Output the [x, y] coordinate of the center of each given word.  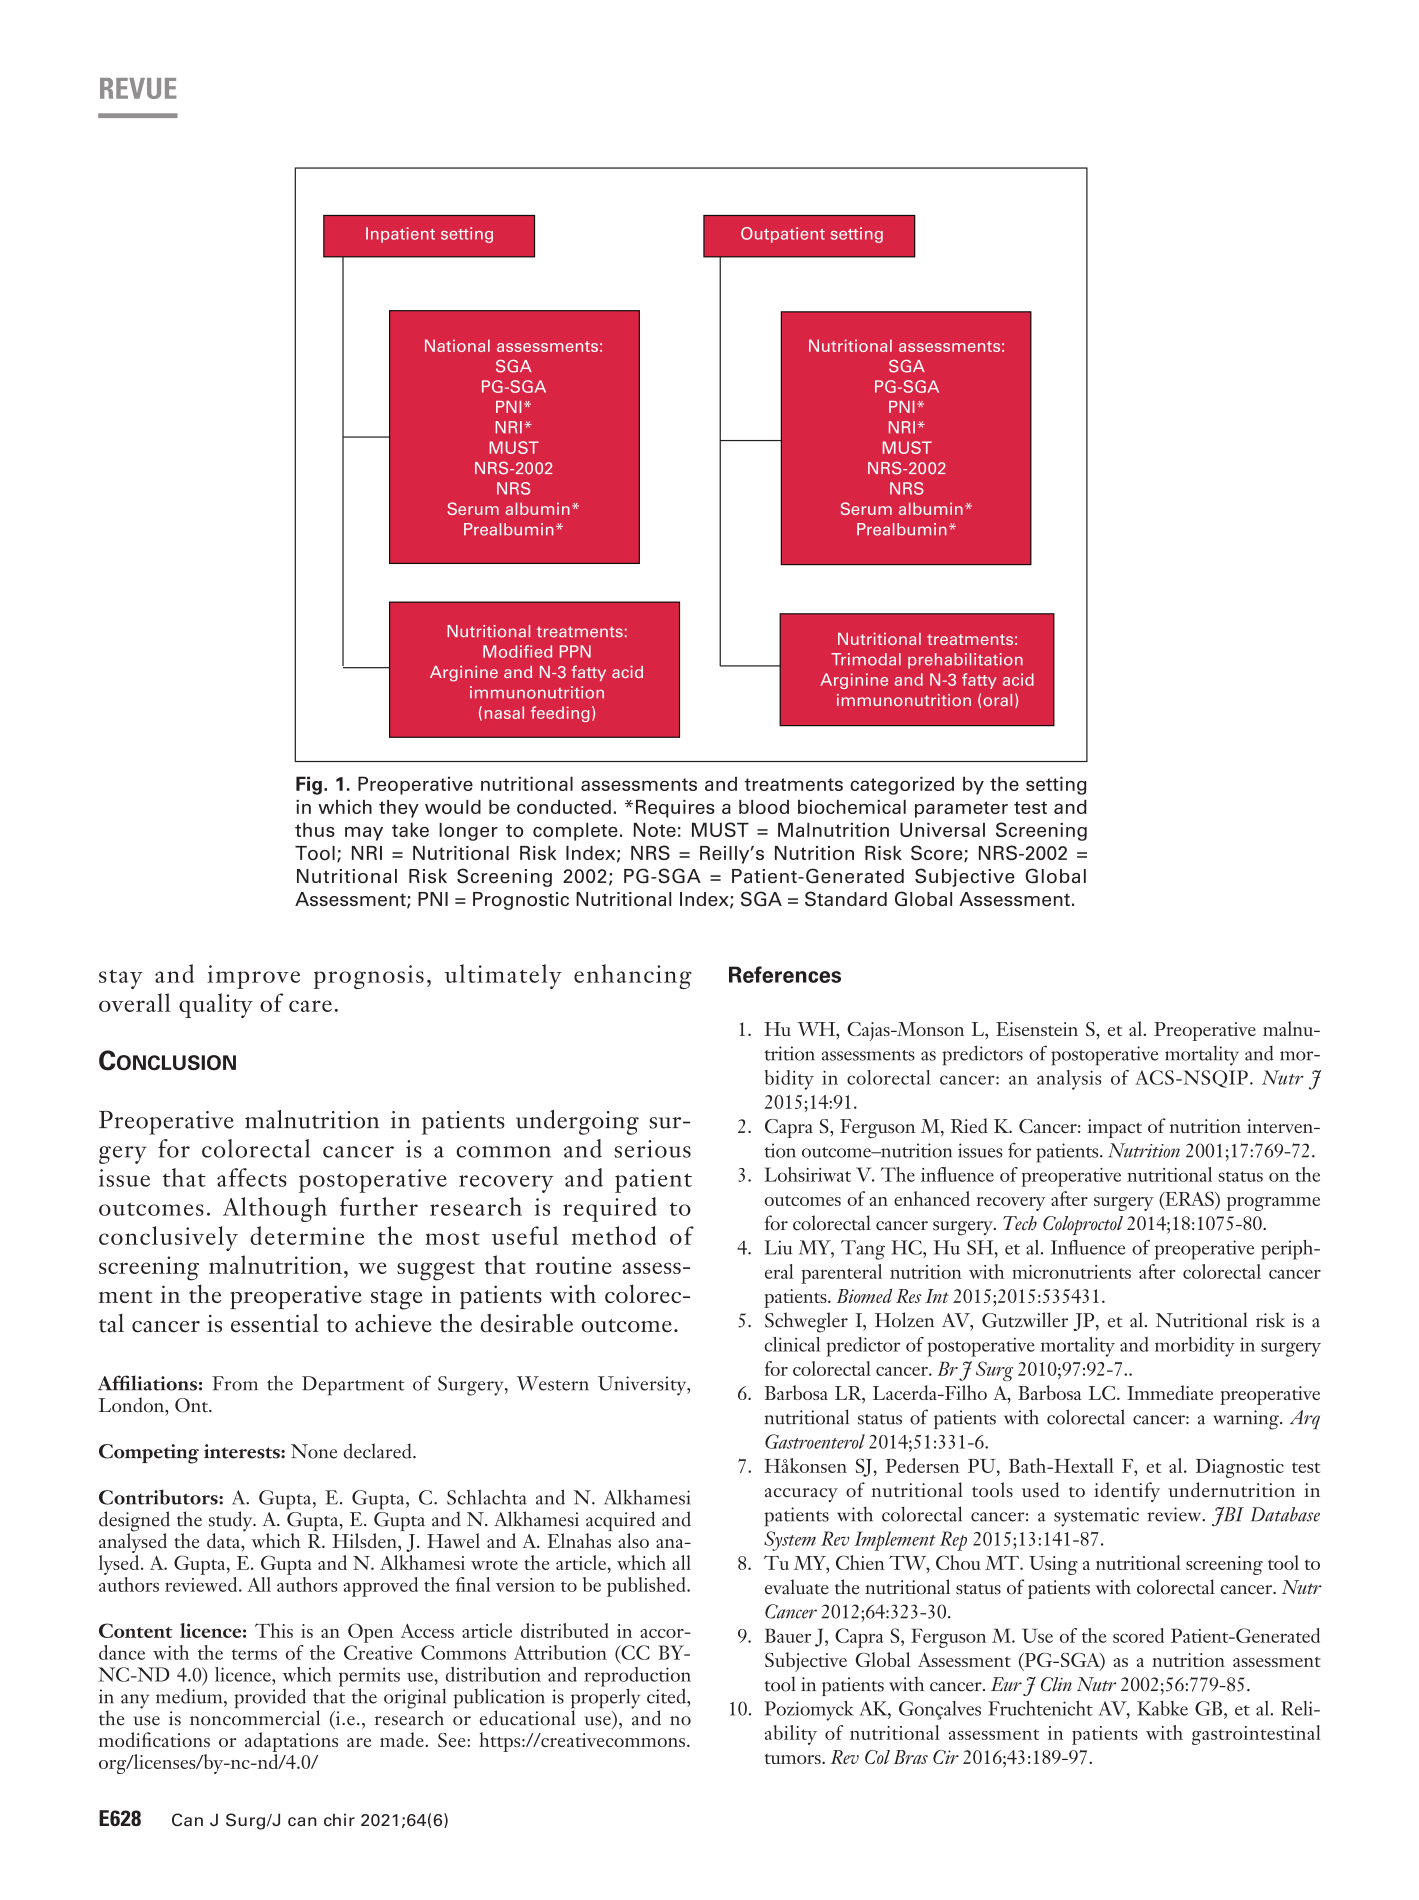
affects [252, 1177]
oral [997, 700]
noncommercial [255, 1717]
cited [667, 1696]
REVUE [138, 88]
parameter [961, 809]
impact [1114, 1128]
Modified [517, 651]
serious [652, 1149]
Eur [1006, 1684]
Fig [309, 785]
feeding [560, 714]
